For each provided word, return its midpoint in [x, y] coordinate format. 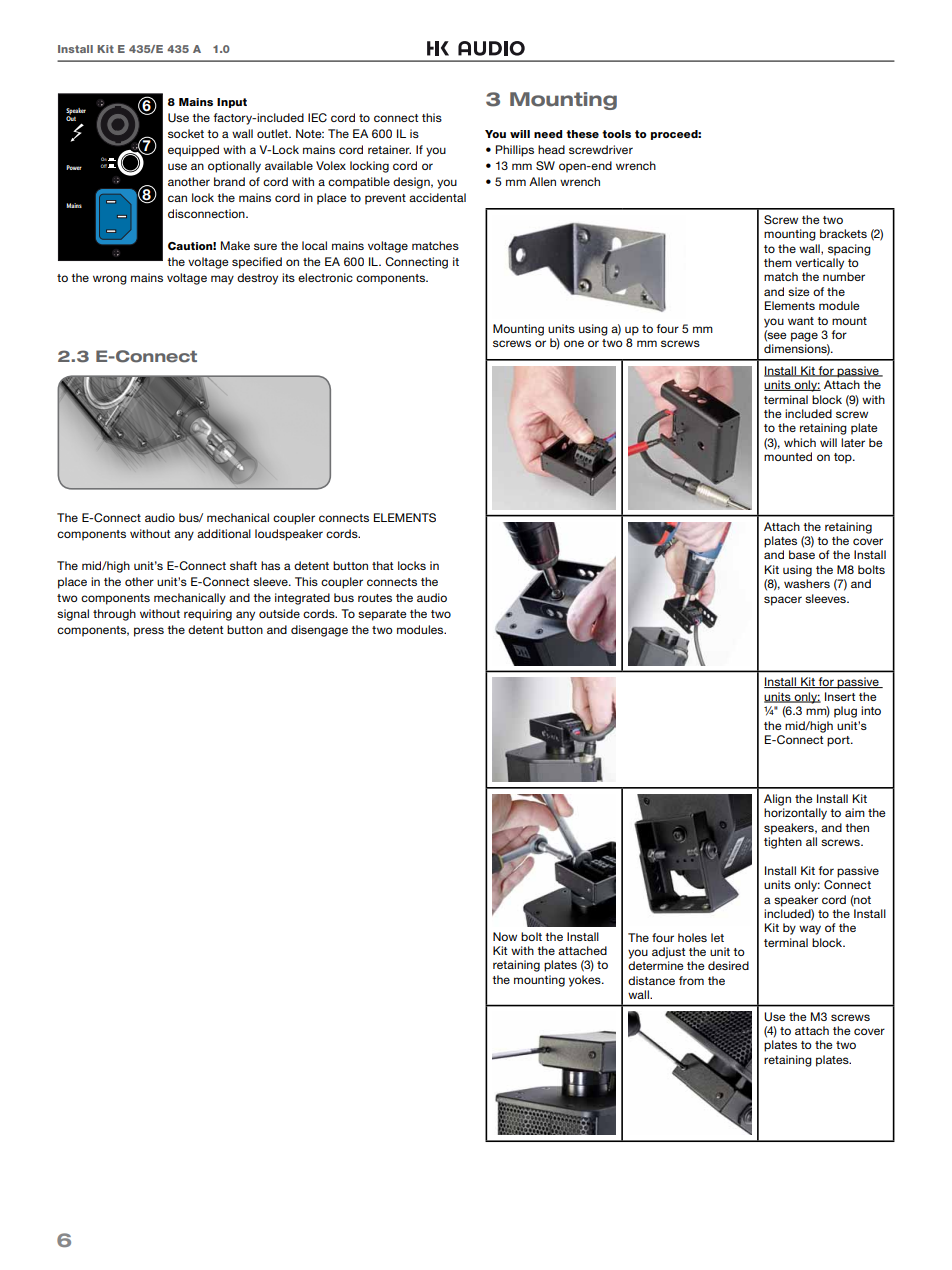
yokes [586, 981]
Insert [840, 696]
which [800, 442]
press [149, 632]
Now [505, 936]
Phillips [515, 151]
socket [186, 133]
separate [382, 615]
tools [616, 134]
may [222, 280]
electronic [325, 277]
